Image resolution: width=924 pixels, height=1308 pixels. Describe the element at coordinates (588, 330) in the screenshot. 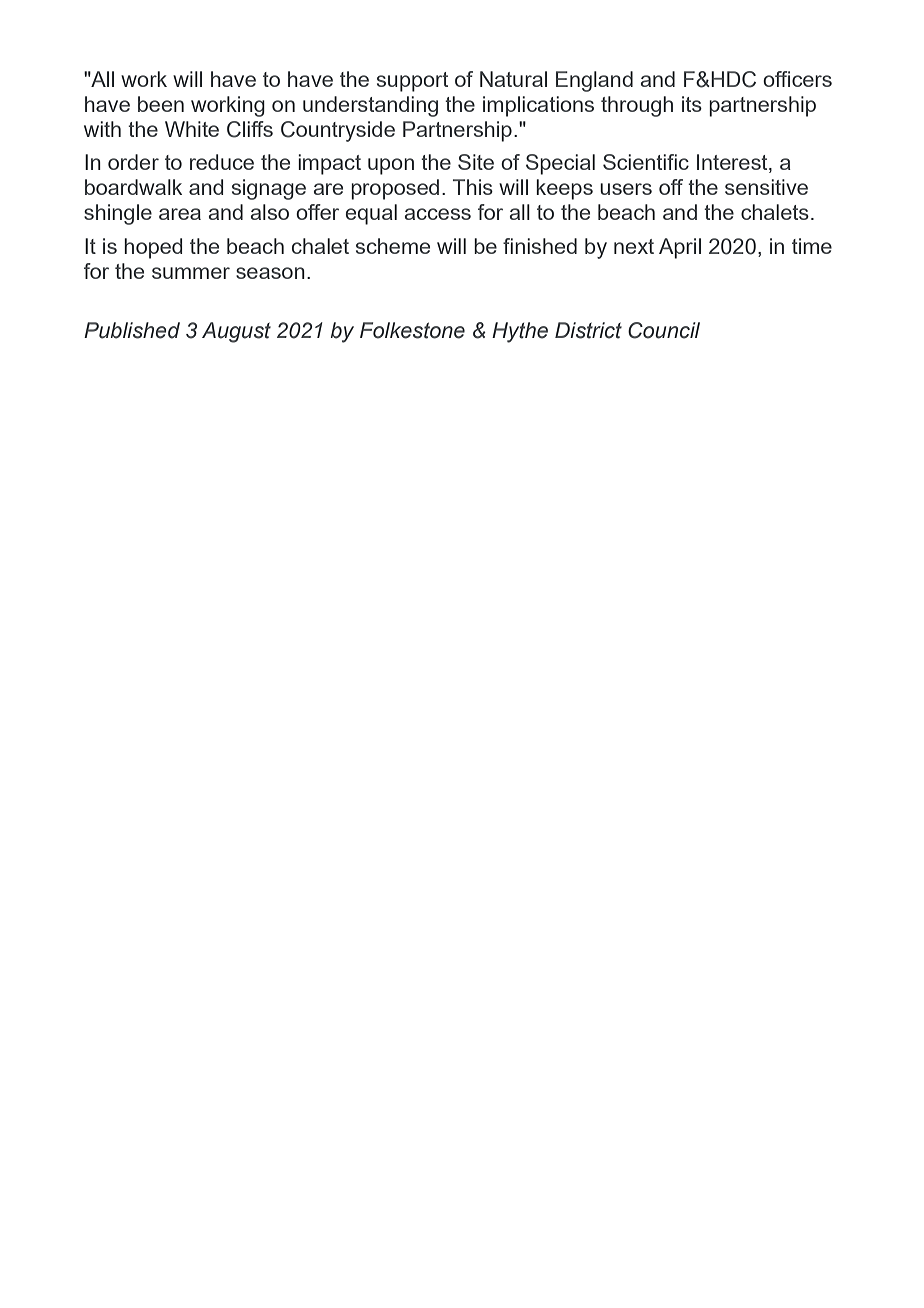

I see `District` at that location.
